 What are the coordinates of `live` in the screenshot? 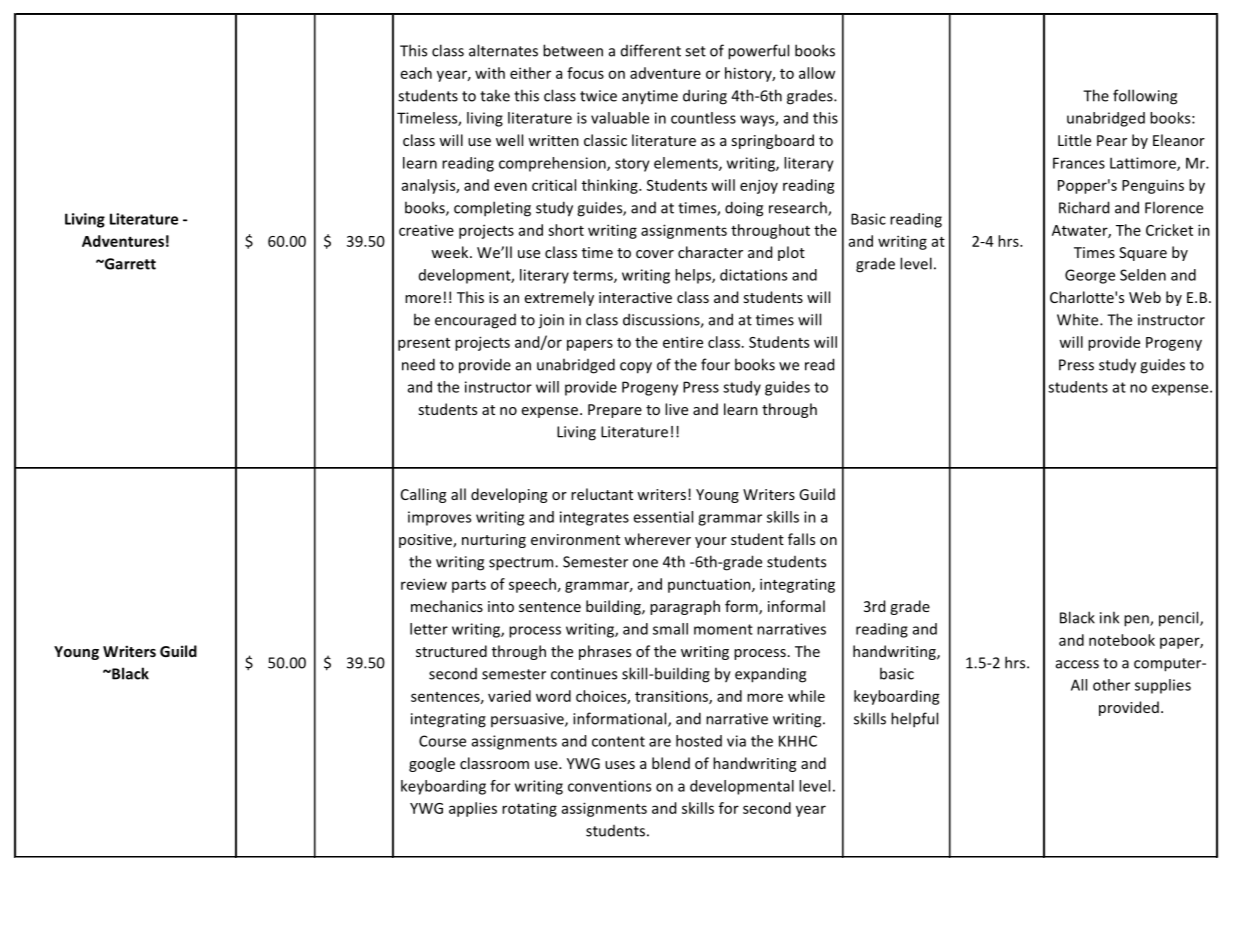 It's located at (676, 409).
